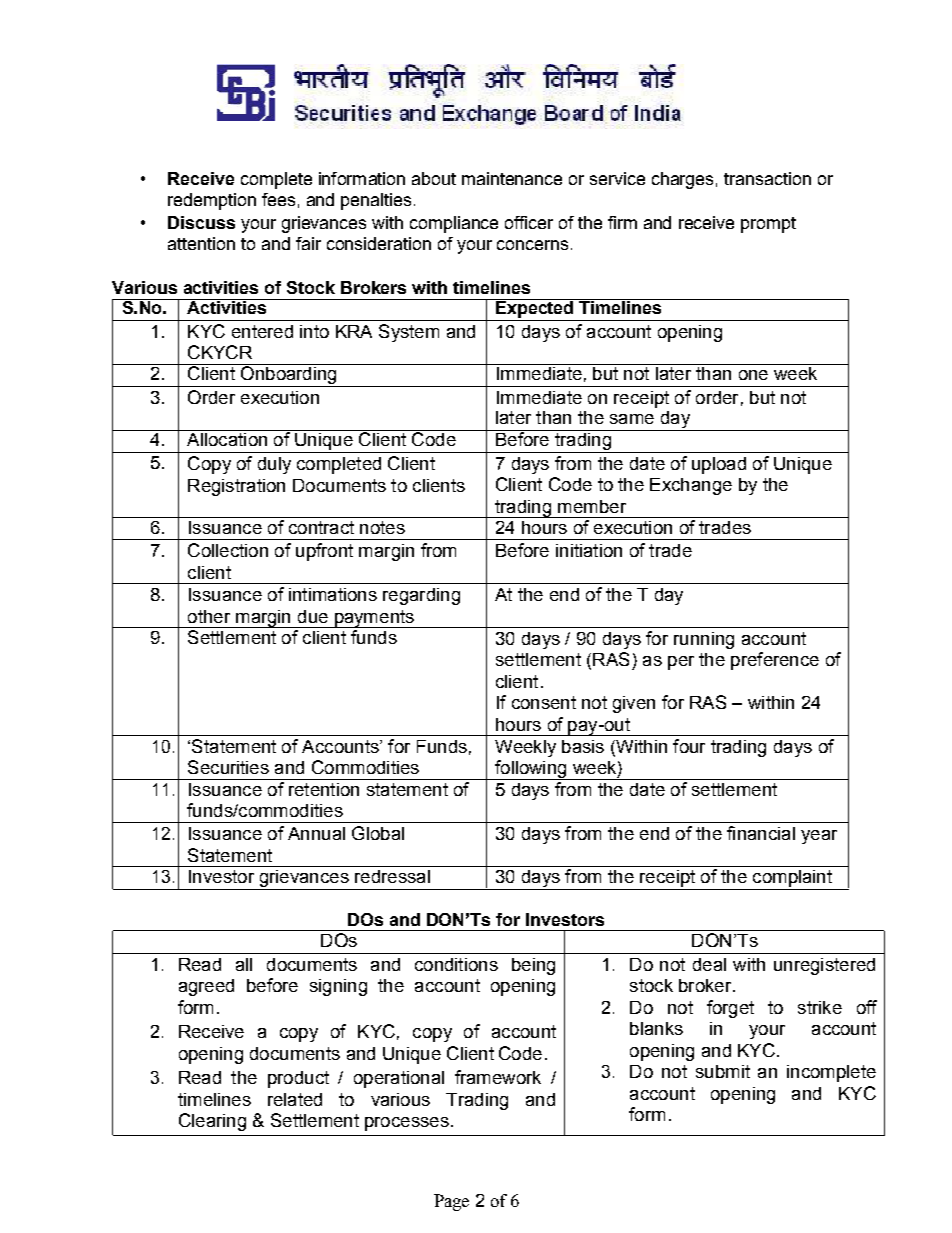 Image resolution: width=952 pixels, height=1233 pixels. What do you see at coordinates (544, 702) in the image?
I see `consent` at bounding box center [544, 702].
